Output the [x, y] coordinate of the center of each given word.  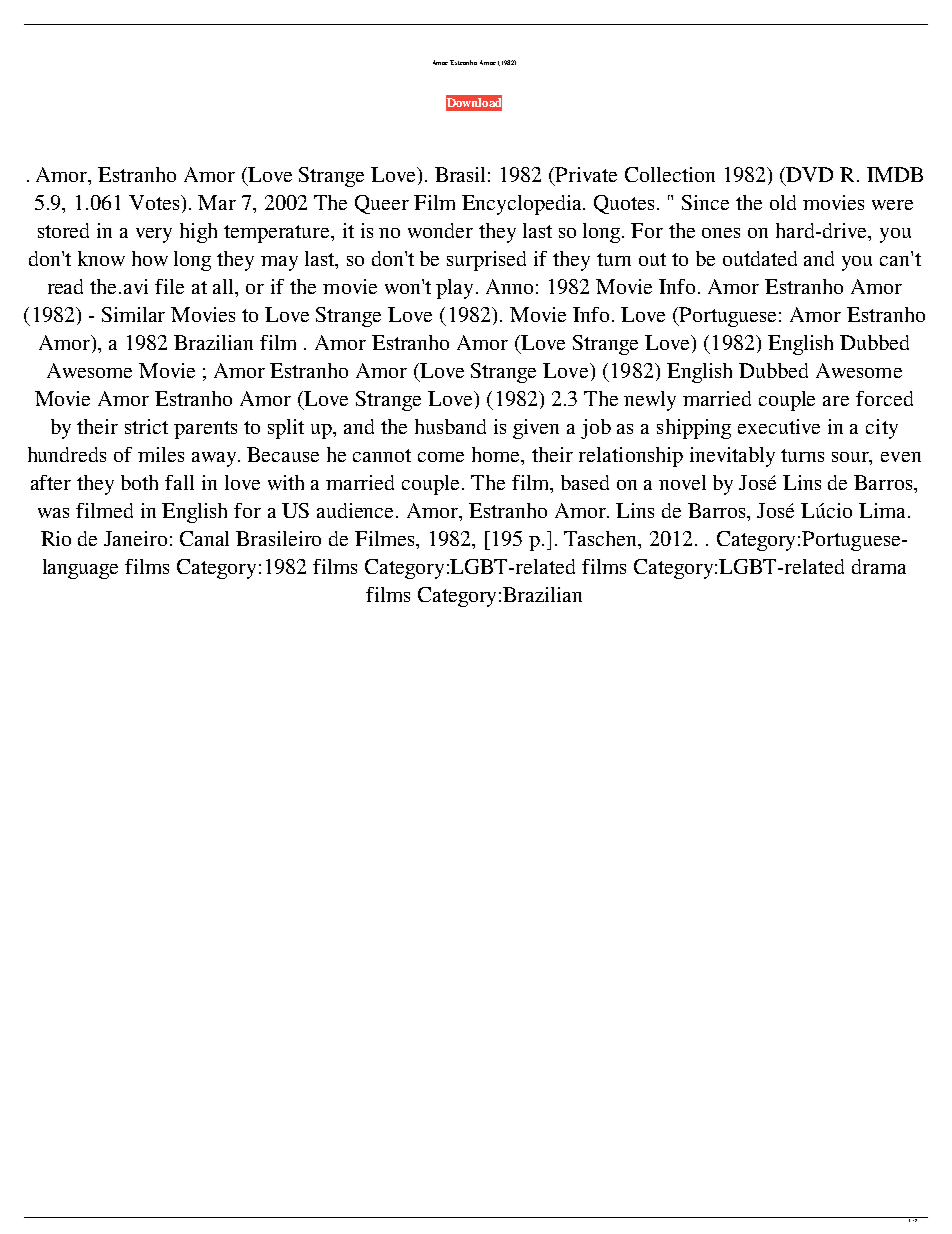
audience [357, 510]
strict [146, 426]
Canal [204, 538]
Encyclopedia [523, 205]
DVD [809, 174]
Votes [155, 202]
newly [650, 401]
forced [884, 398]
